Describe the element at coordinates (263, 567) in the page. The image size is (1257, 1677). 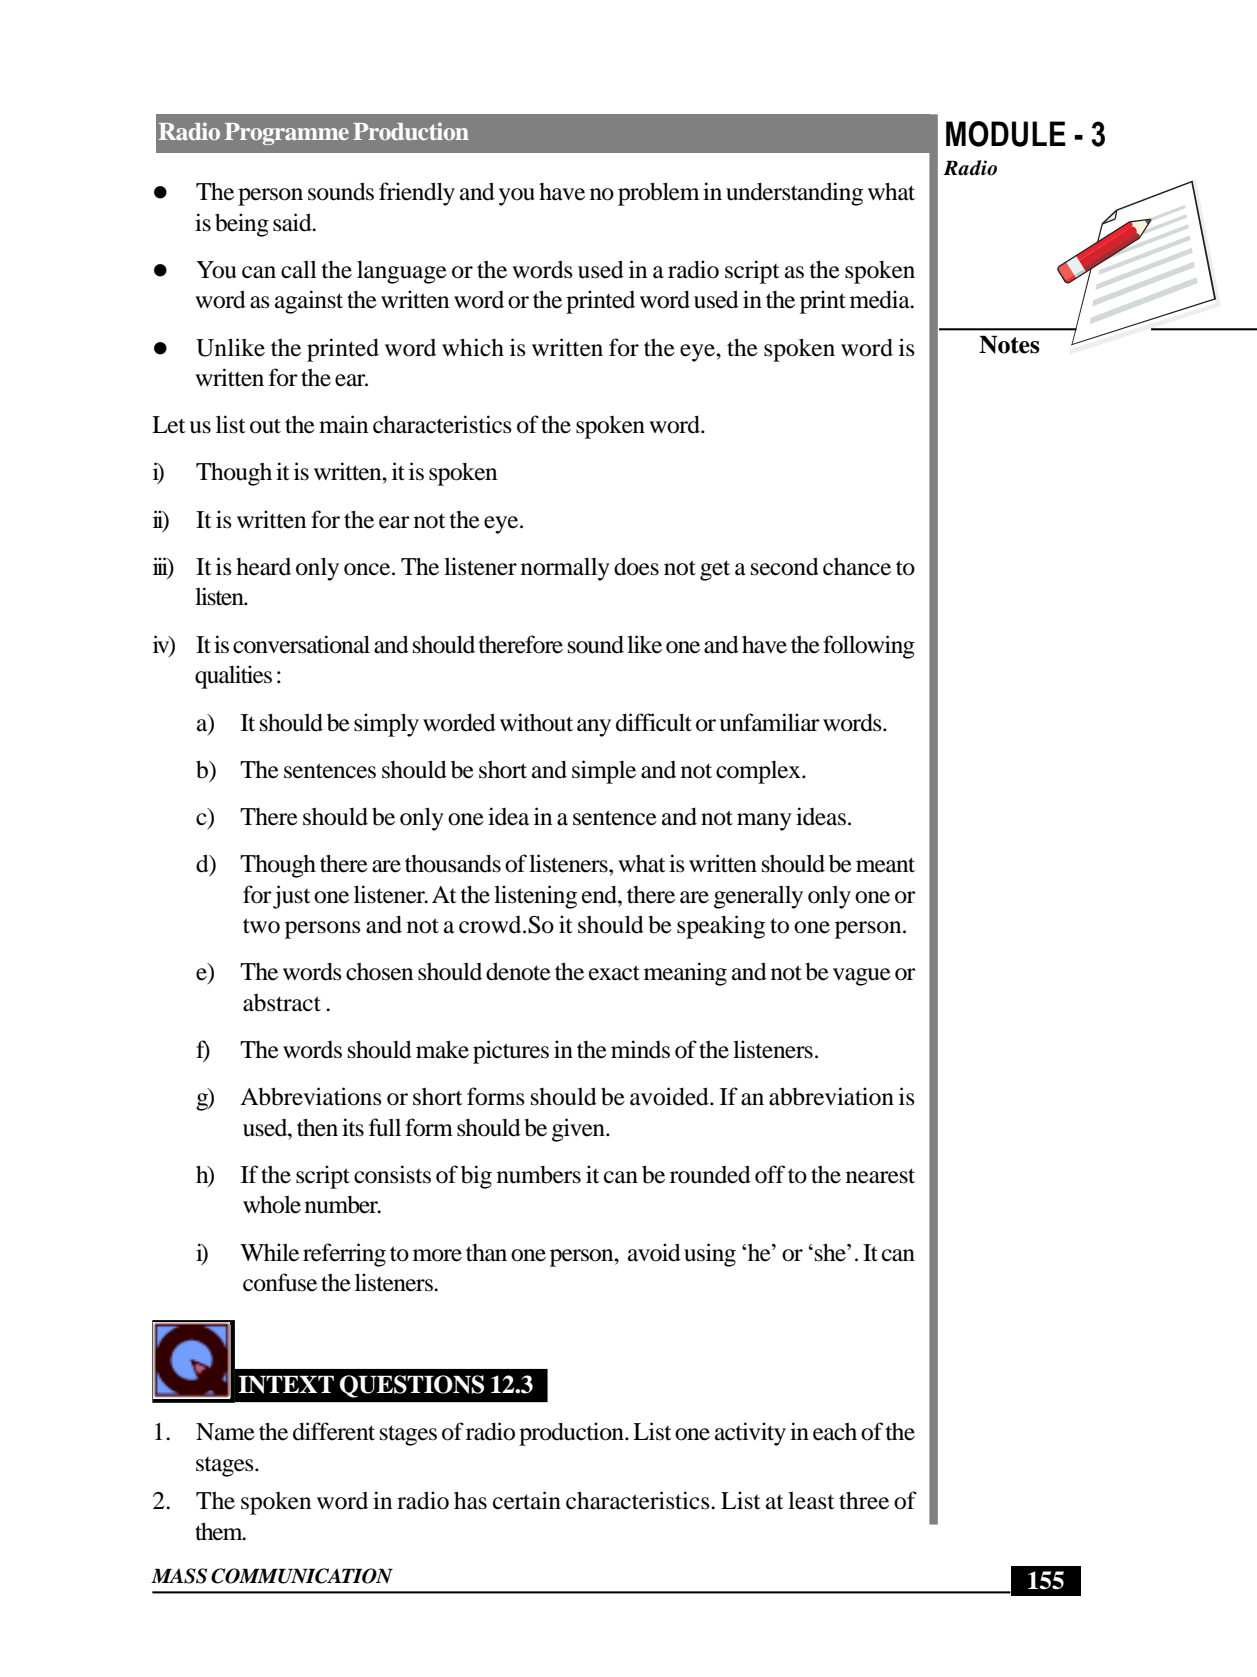
I see `heard` at that location.
